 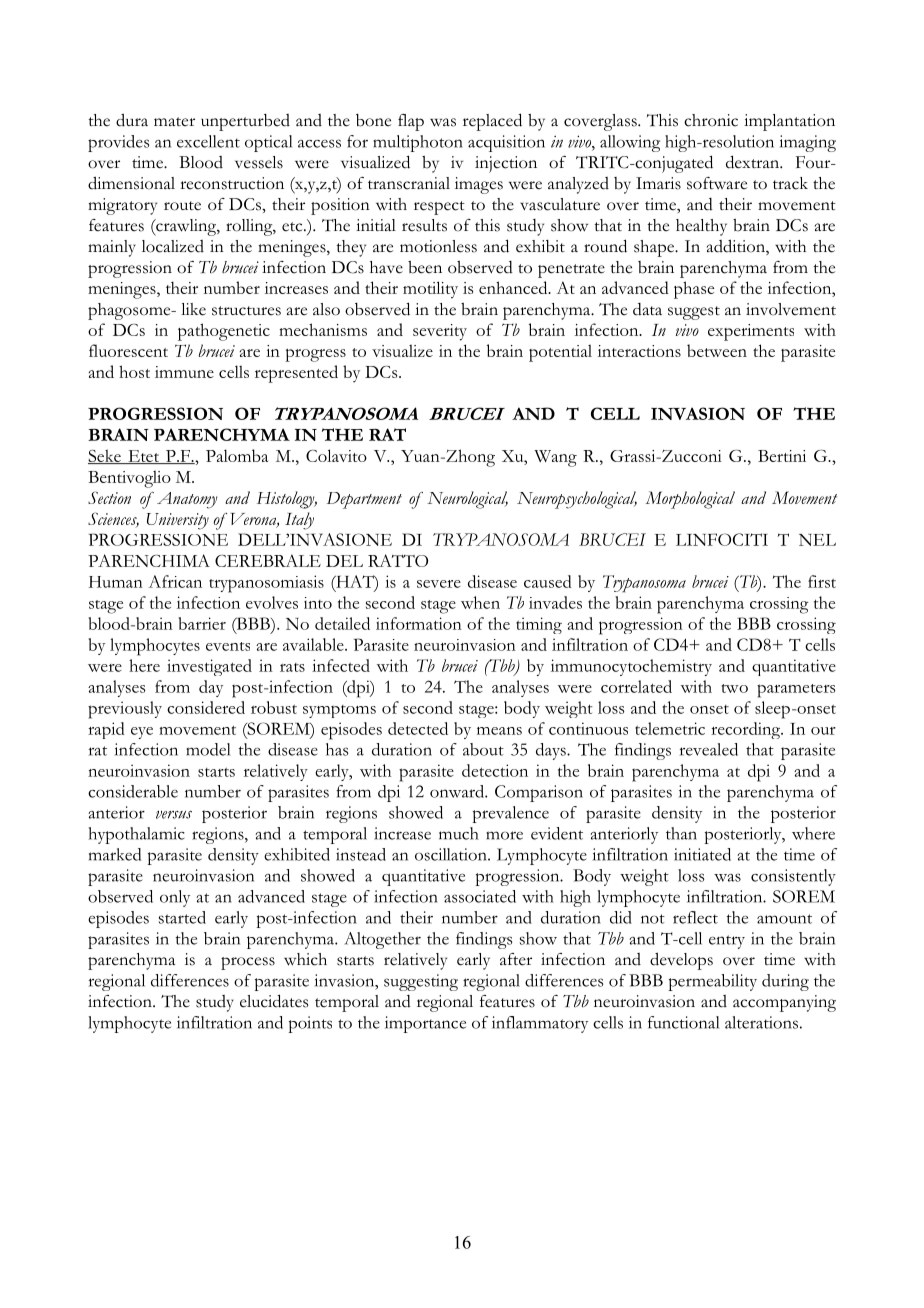 I want to click on African, so click(x=175, y=581).
